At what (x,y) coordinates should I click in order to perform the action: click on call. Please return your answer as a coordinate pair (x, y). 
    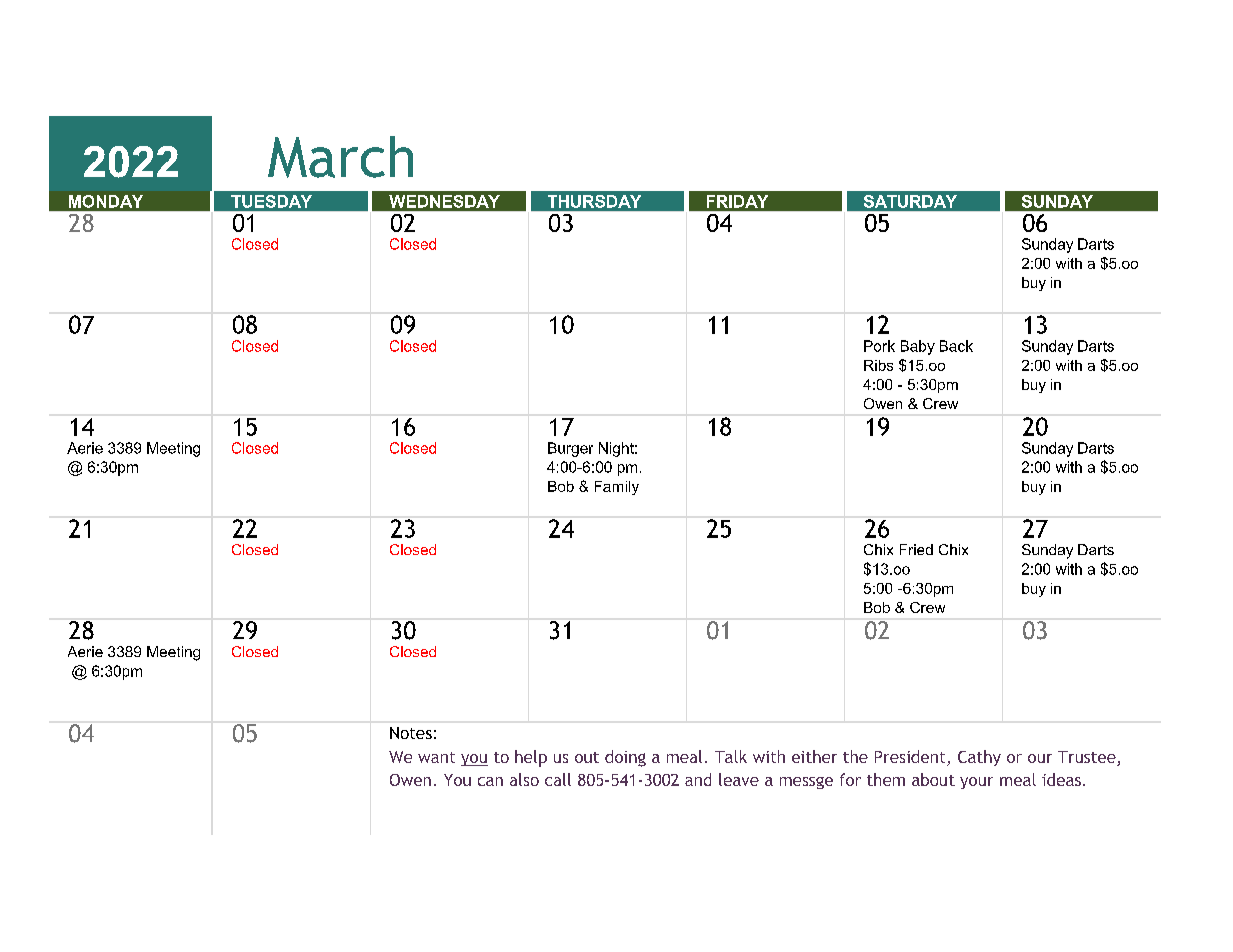
    Looking at the image, I should click on (558, 779).
